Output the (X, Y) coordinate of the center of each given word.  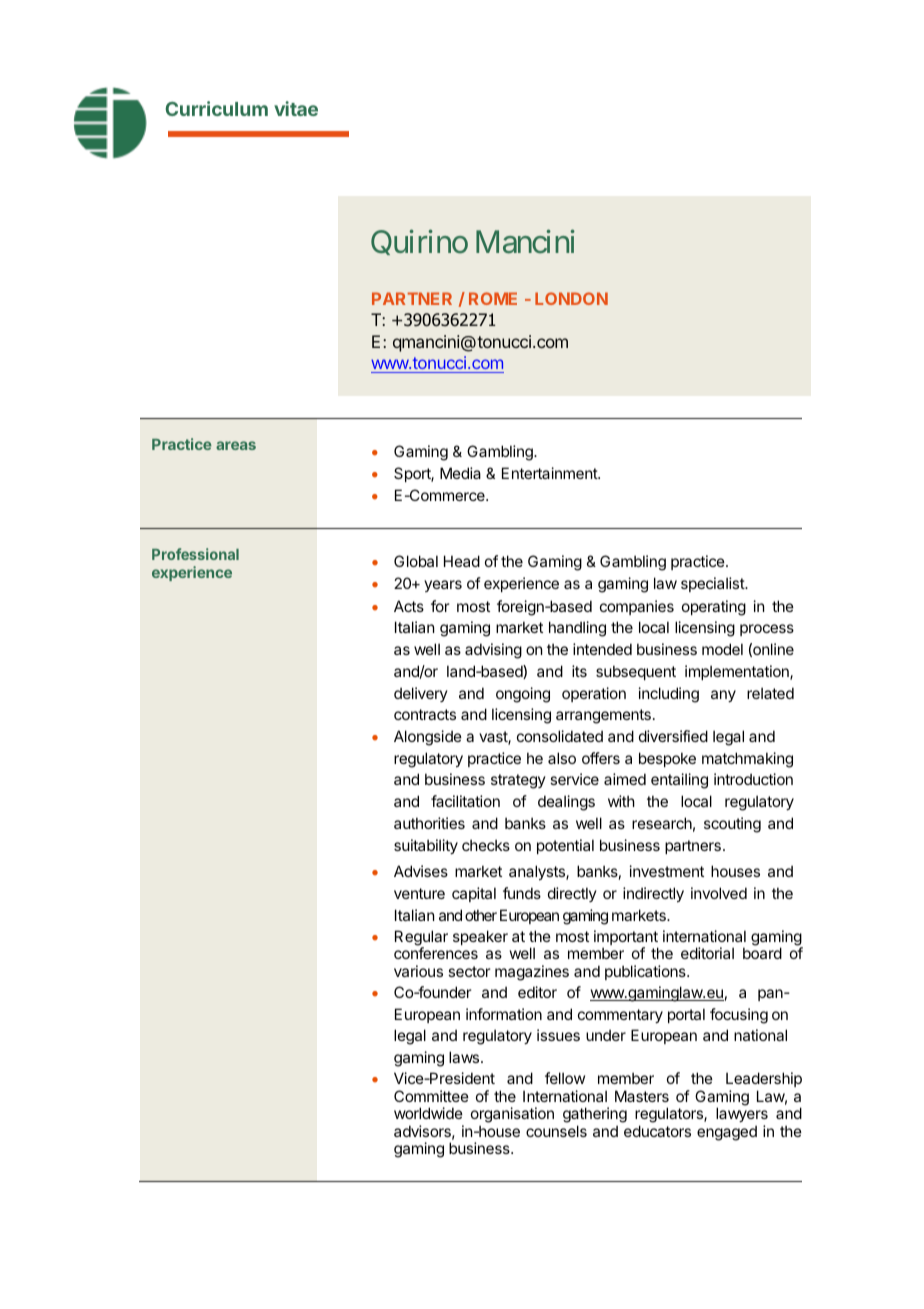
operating (714, 608)
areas (236, 445)
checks (486, 845)
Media (460, 473)
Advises (421, 871)
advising (493, 651)
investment (667, 871)
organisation (512, 1116)
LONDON (571, 298)
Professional (195, 554)
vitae (296, 108)
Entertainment (550, 473)
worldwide (428, 1113)
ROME (493, 298)
